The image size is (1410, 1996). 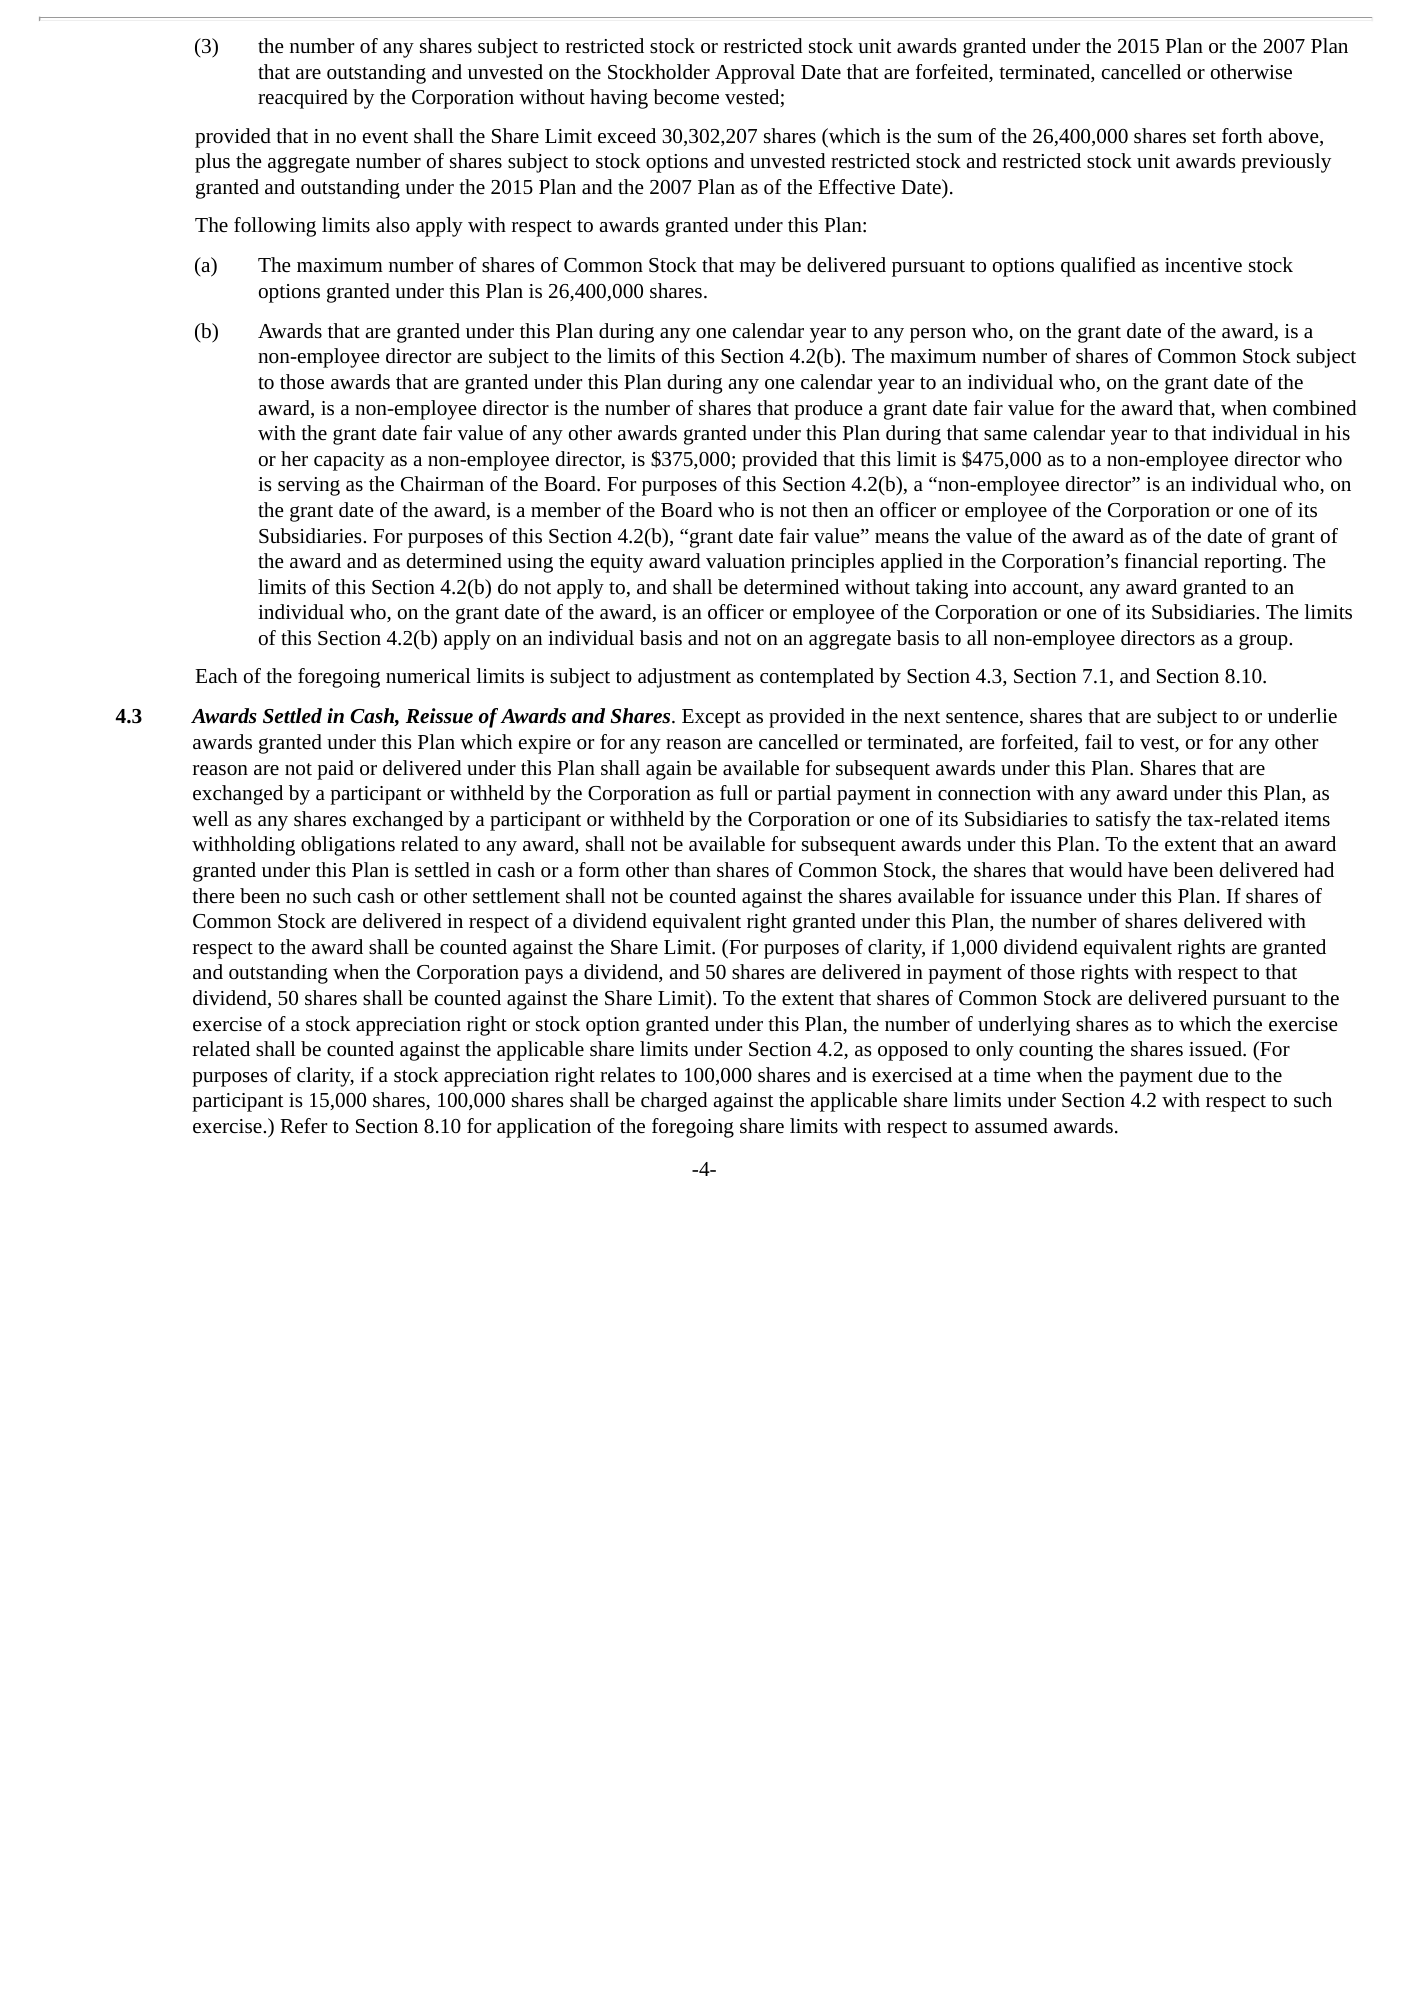 What do you see at coordinates (674, 1102) in the document?
I see `charged` at bounding box center [674, 1102].
